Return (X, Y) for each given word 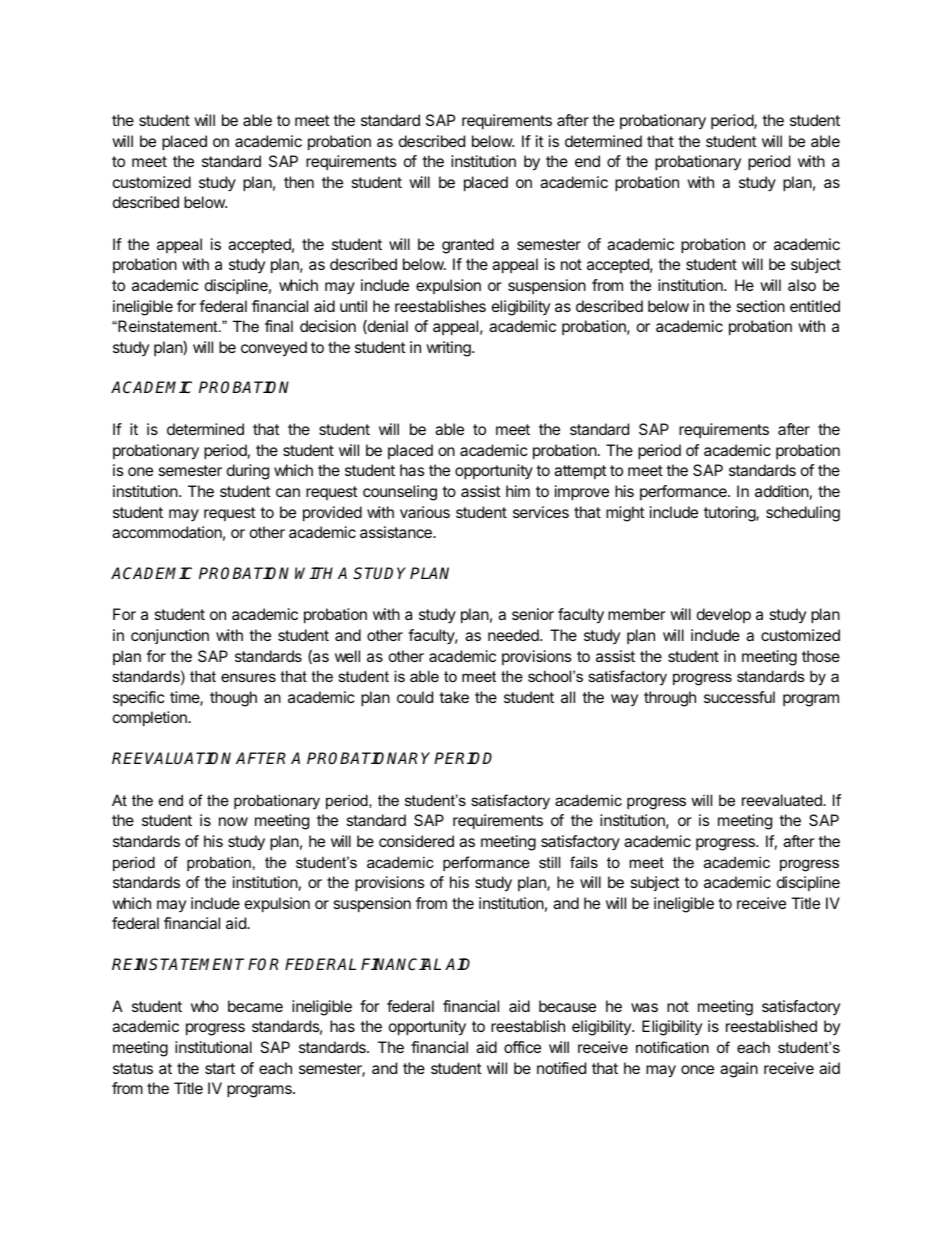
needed (514, 635)
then (299, 182)
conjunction (170, 636)
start (220, 1068)
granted (468, 246)
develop (724, 615)
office (522, 1047)
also (802, 285)
